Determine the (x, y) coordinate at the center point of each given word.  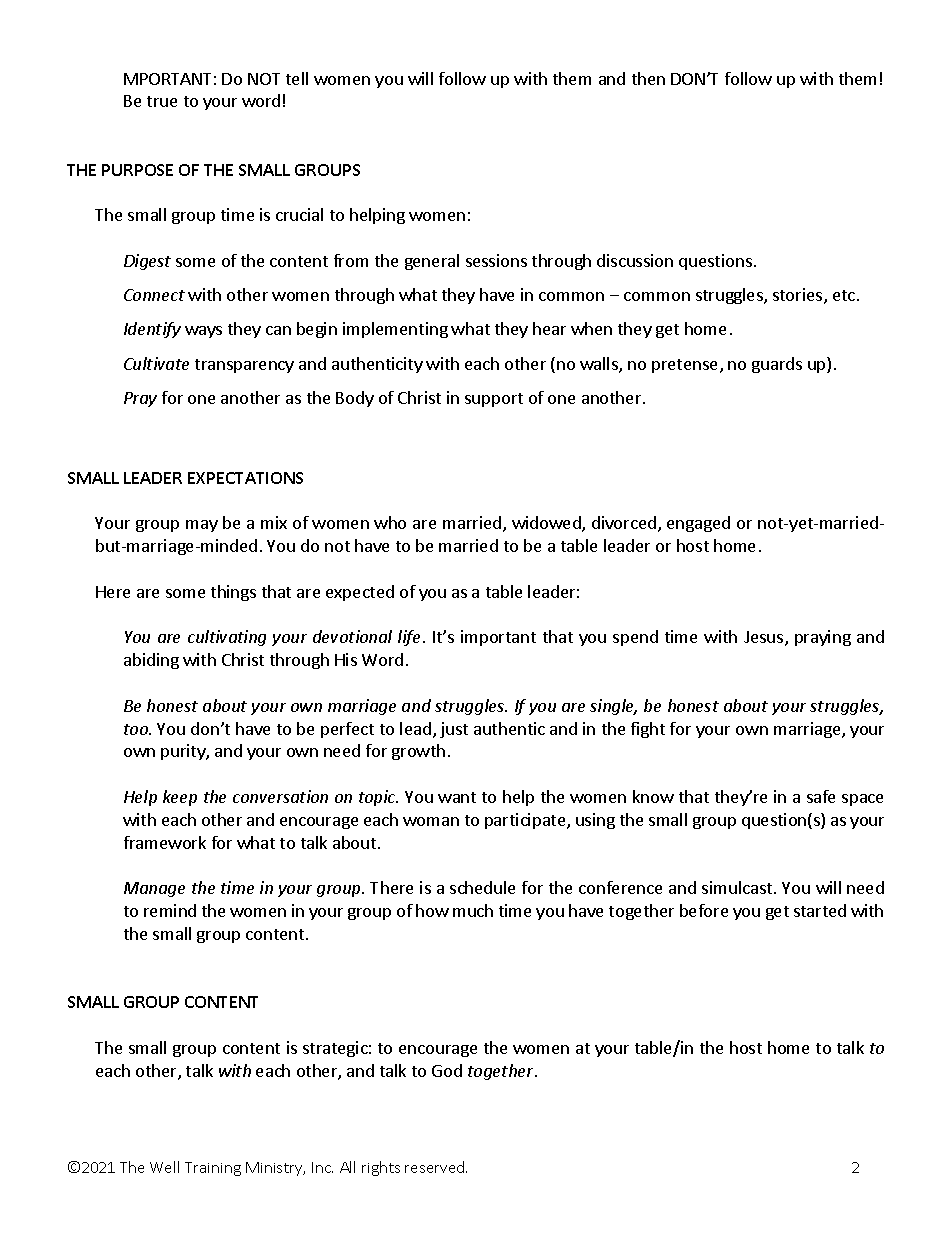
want (457, 797)
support (494, 400)
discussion (635, 260)
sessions (496, 260)
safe (821, 796)
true (162, 101)
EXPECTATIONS (245, 478)
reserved (436, 1167)
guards (777, 365)
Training (213, 1169)
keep (180, 798)
